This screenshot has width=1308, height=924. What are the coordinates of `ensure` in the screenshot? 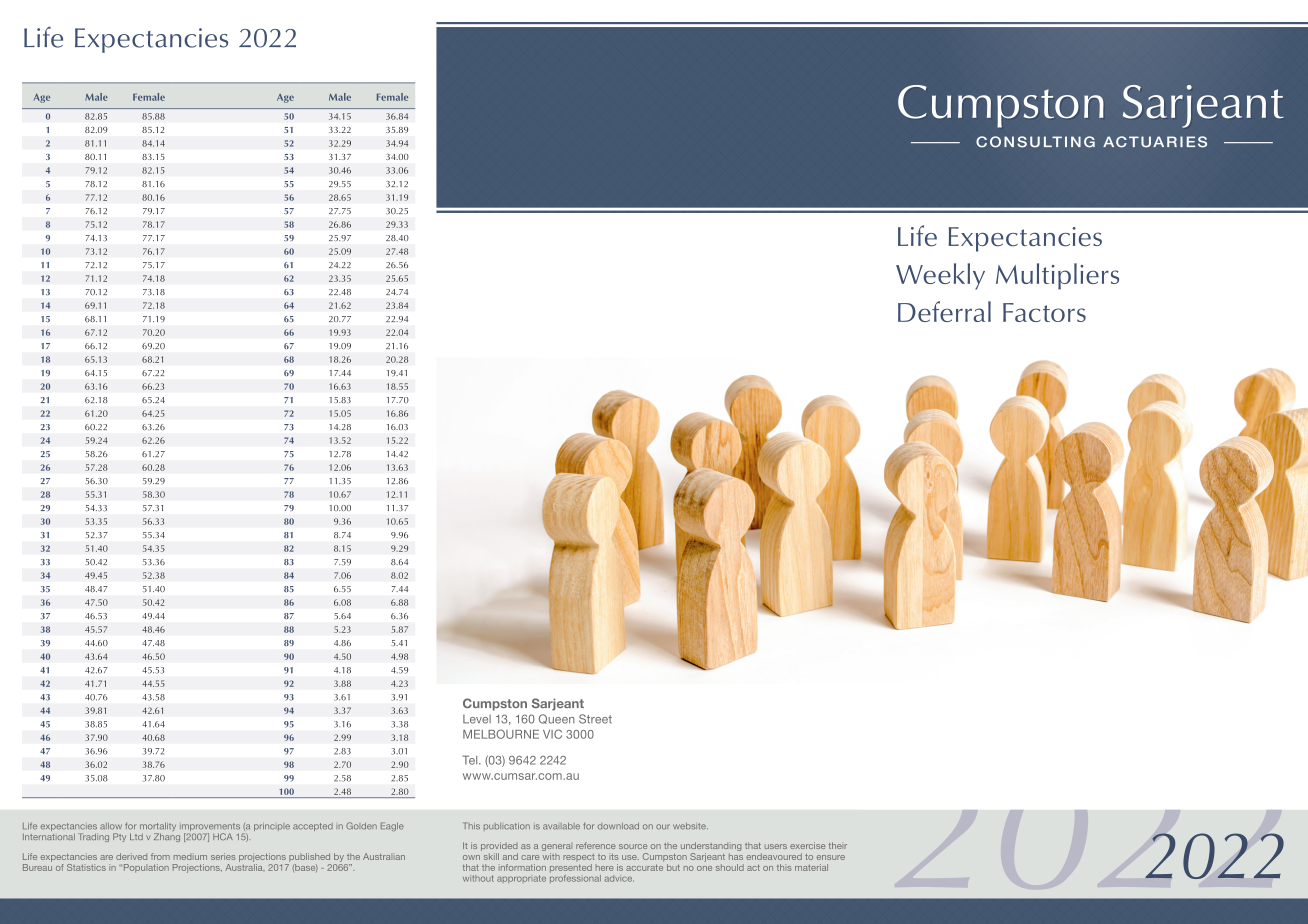 It's located at (831, 857).
